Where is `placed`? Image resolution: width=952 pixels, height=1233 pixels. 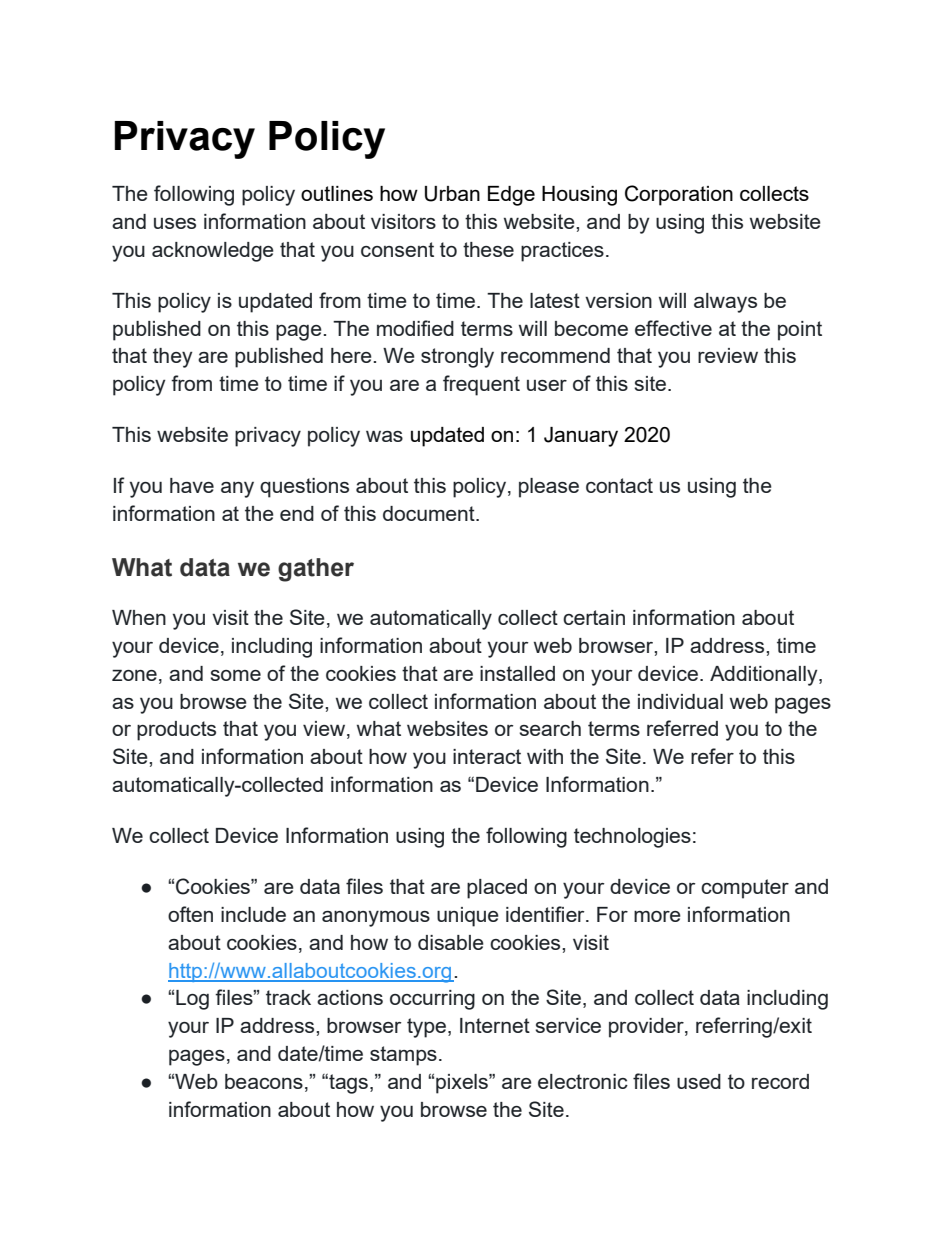
placed is located at coordinates (497, 889).
